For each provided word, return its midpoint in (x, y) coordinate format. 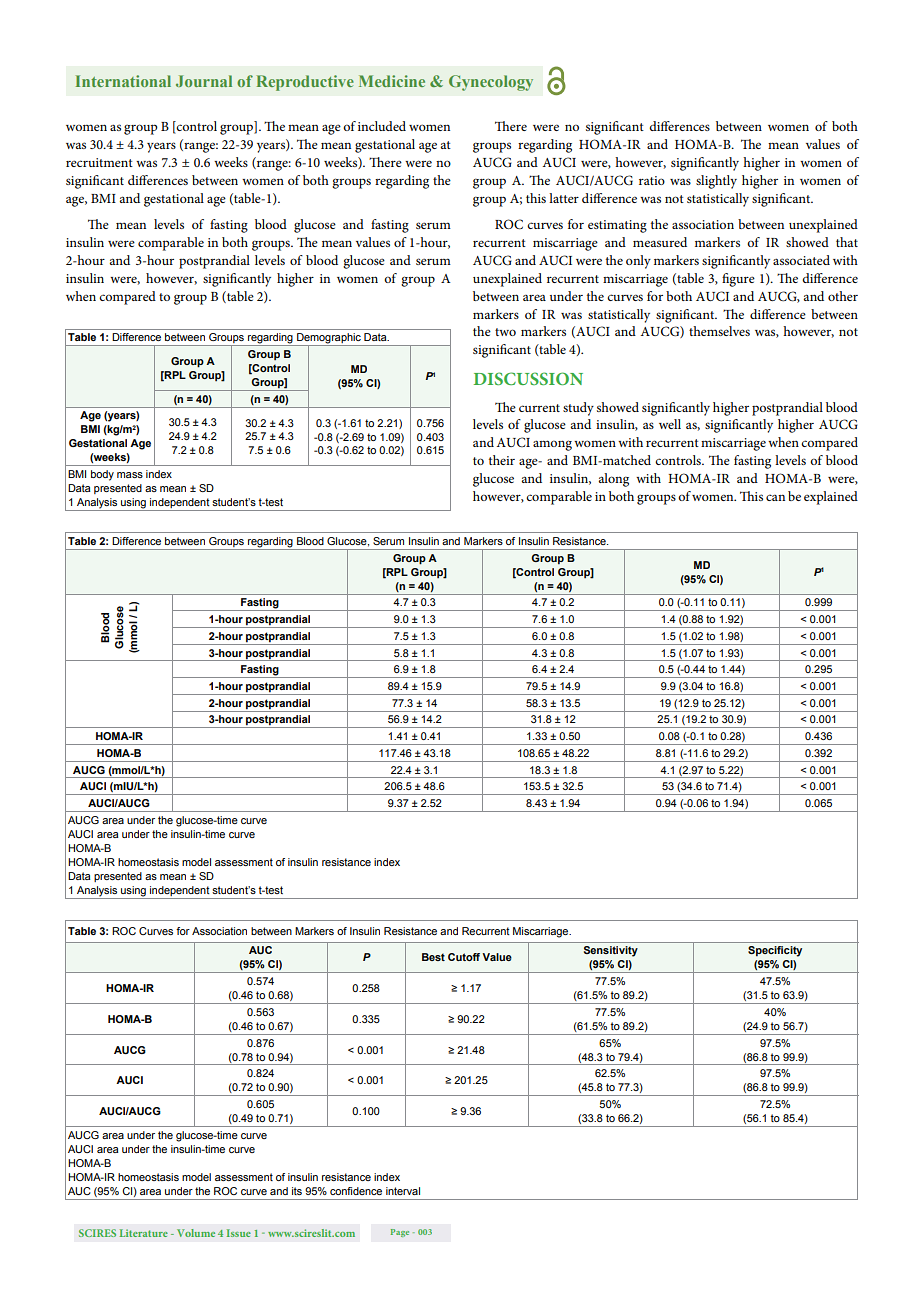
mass (130, 475)
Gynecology (491, 83)
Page (400, 1233)
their (502, 460)
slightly (716, 182)
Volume (196, 1233)
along (613, 480)
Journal (204, 81)
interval (403, 1191)
